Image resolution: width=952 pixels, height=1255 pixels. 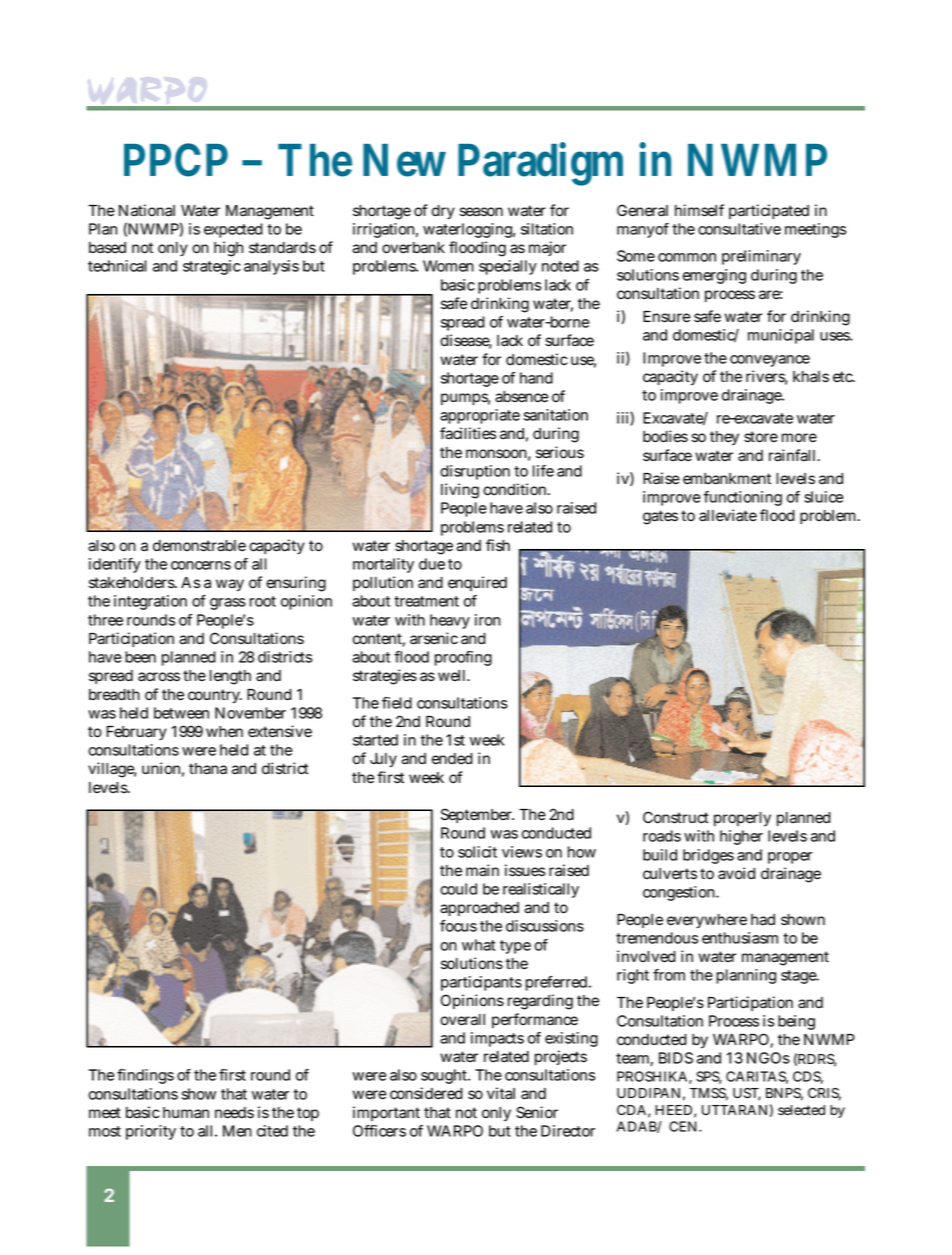 What do you see at coordinates (140, 657) in the document?
I see `been` at bounding box center [140, 657].
